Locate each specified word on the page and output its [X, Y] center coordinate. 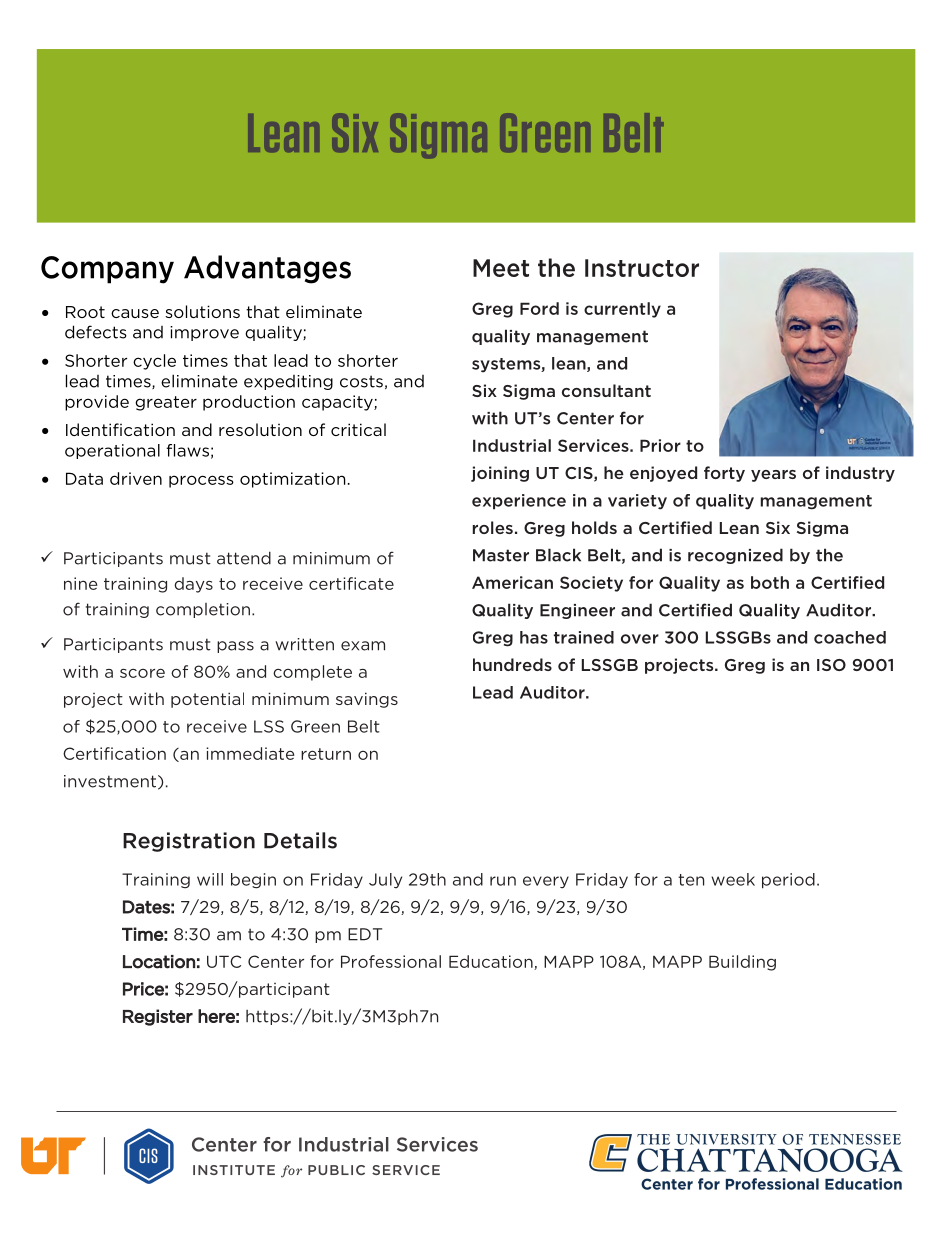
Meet [501, 268]
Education [492, 962]
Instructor [642, 268]
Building [742, 963]
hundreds [512, 664]
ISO [831, 665]
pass [235, 647]
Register [158, 1017]
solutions [202, 311]
